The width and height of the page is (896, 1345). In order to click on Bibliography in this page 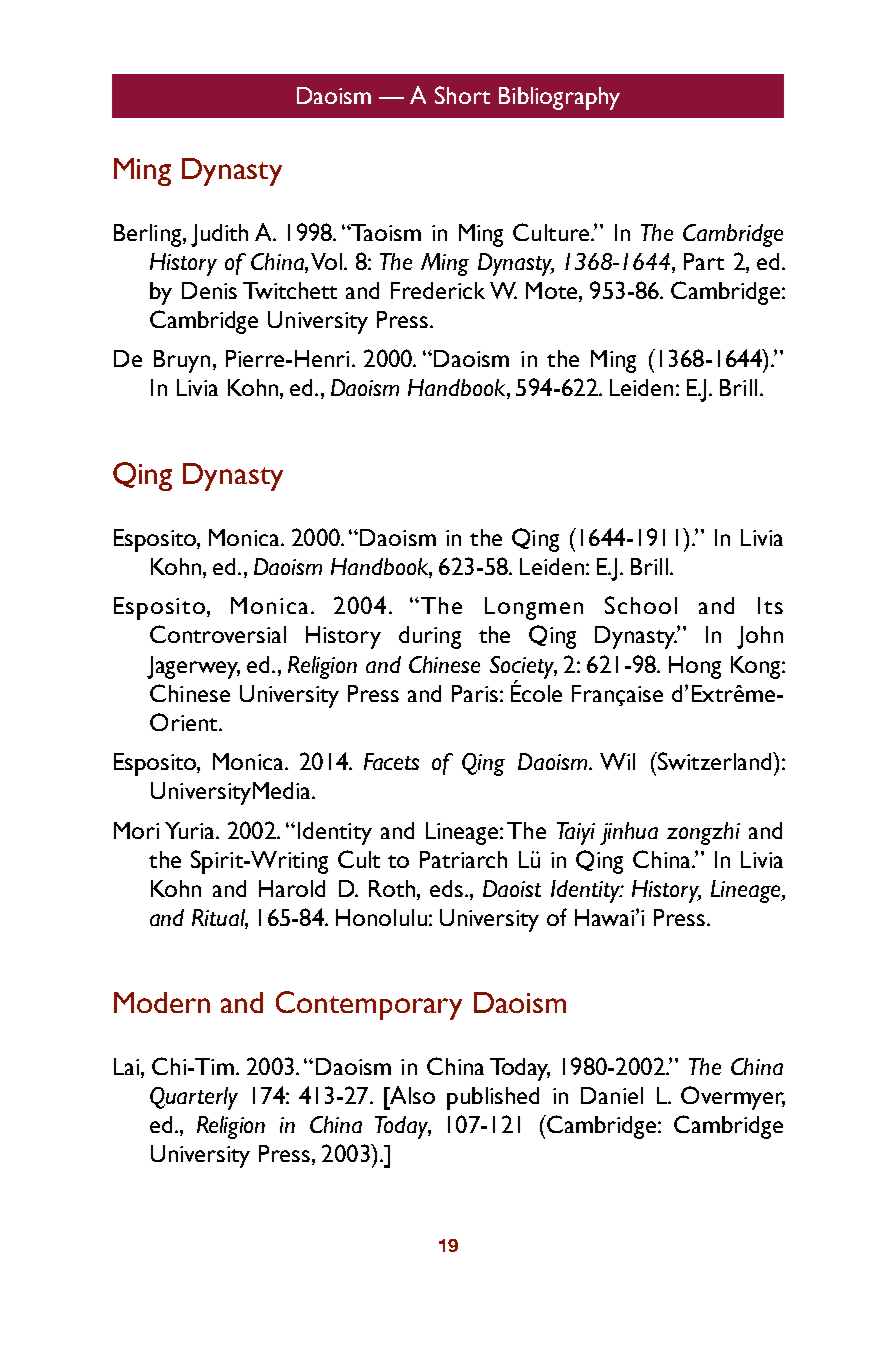, I will do `click(559, 98)`.
